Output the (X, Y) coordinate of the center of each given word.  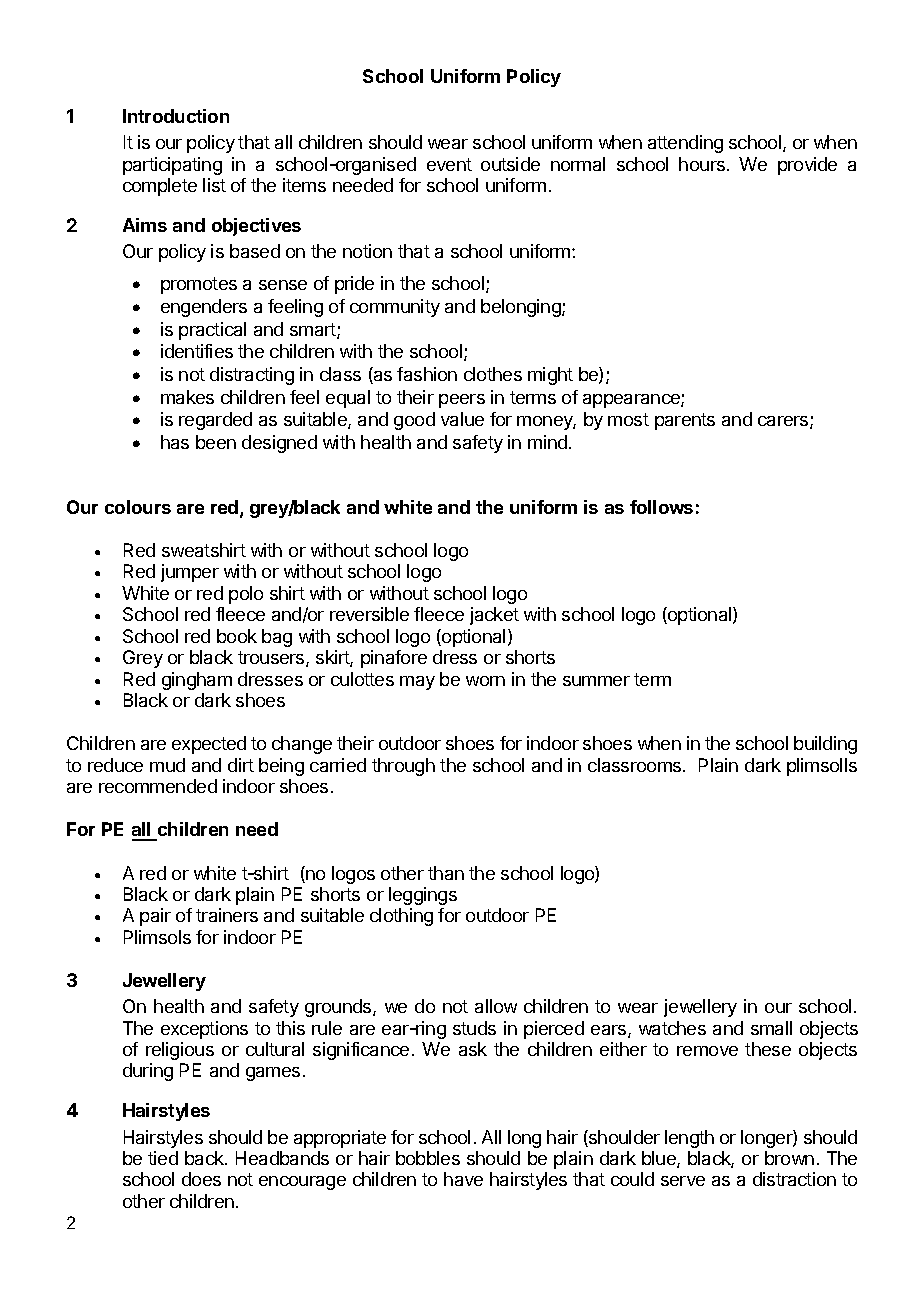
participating (172, 166)
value (462, 419)
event (449, 164)
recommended (158, 786)
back (205, 1158)
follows (661, 507)
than (446, 873)
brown (789, 1158)
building (825, 745)
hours (703, 164)
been (216, 442)
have (463, 1179)
